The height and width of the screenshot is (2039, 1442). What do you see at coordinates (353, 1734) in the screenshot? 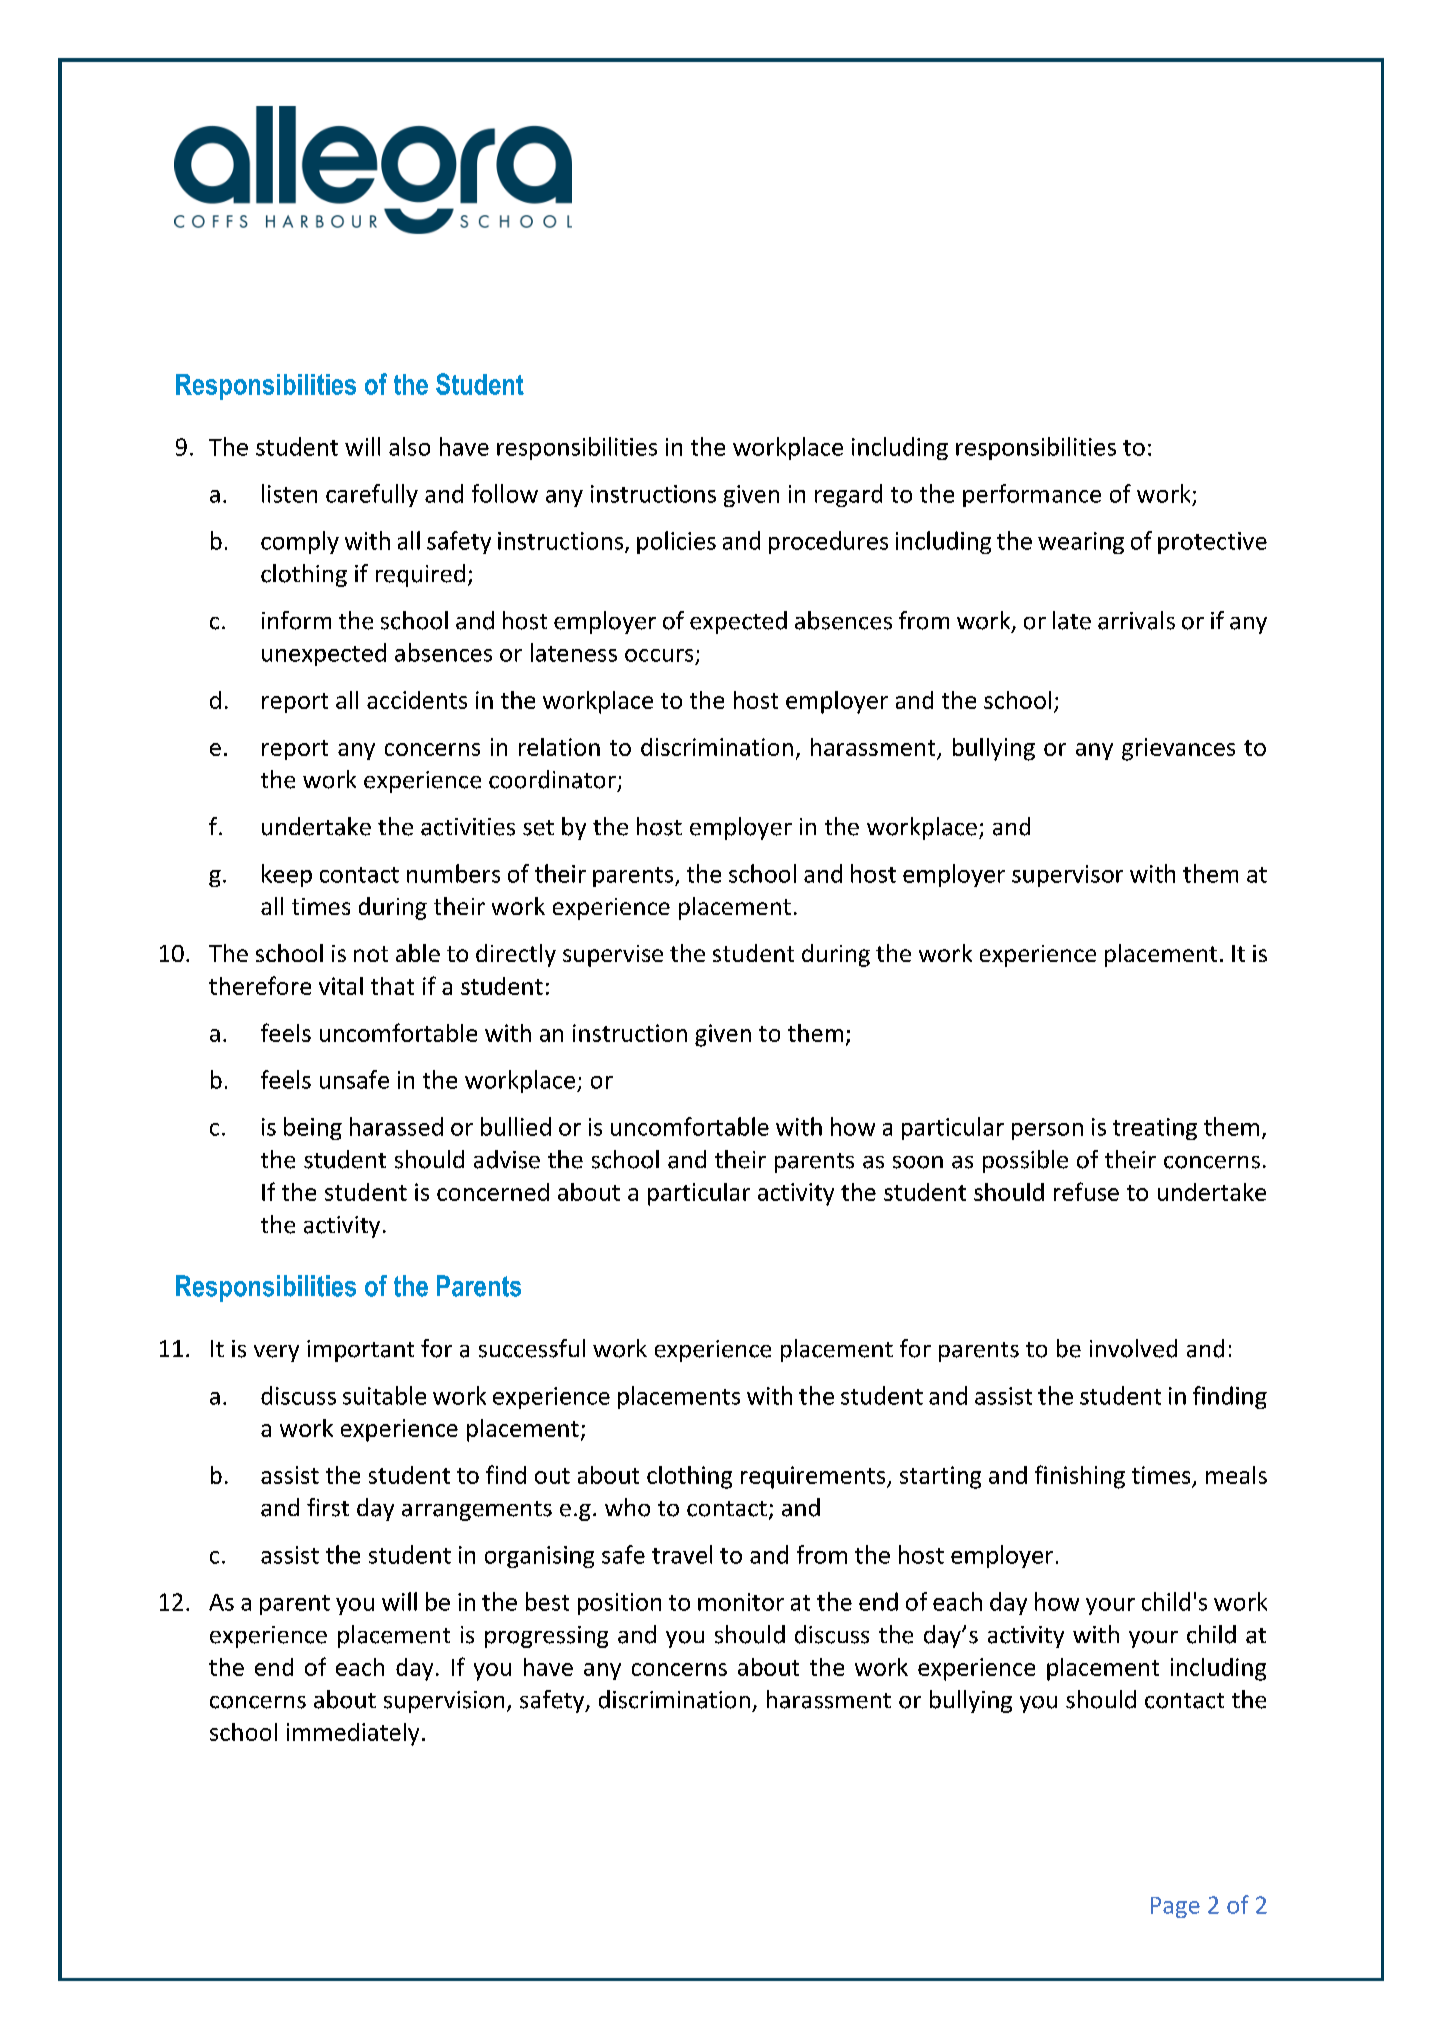
I see `immediately` at bounding box center [353, 1734].
